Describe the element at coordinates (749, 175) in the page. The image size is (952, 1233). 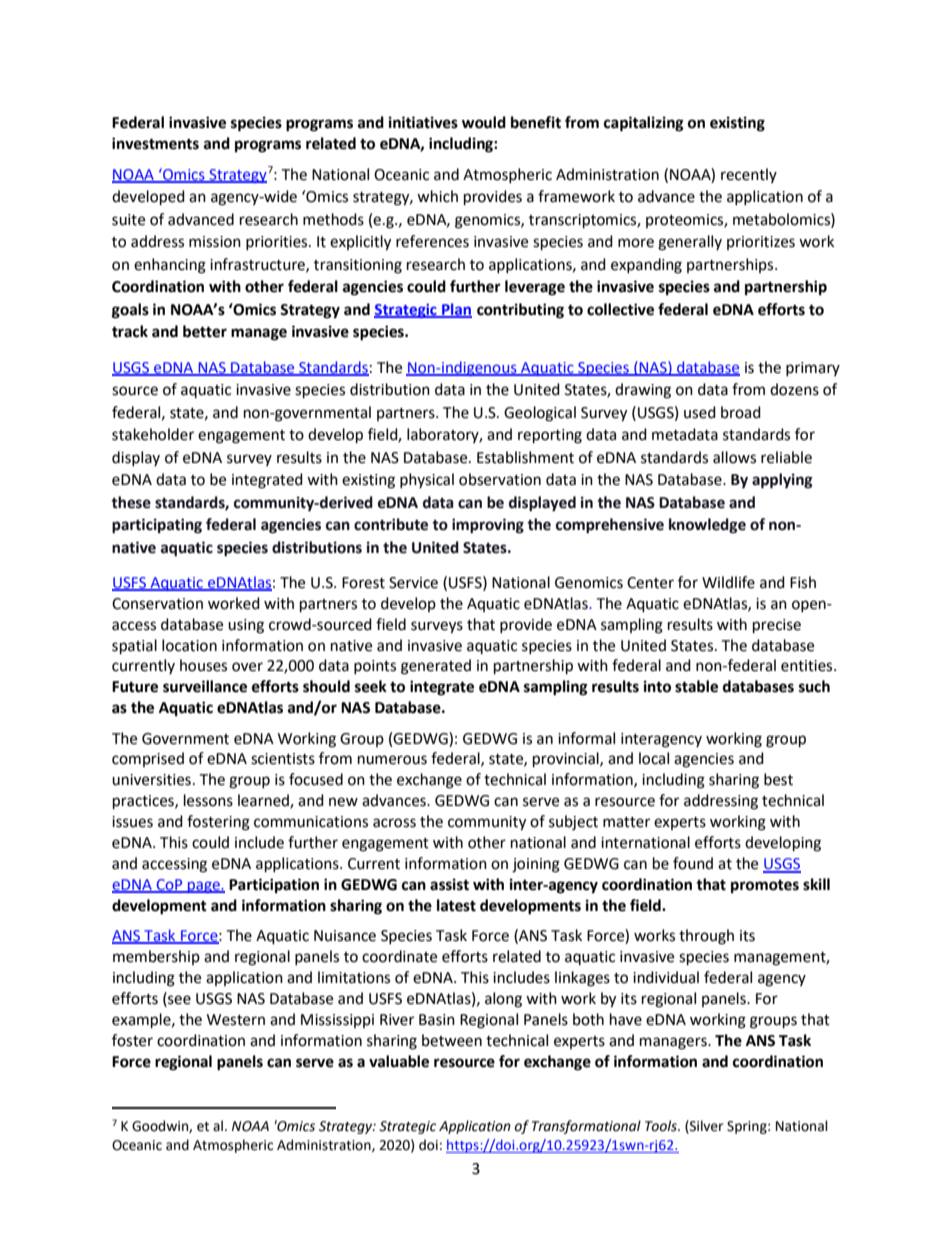
I see `recently` at that location.
